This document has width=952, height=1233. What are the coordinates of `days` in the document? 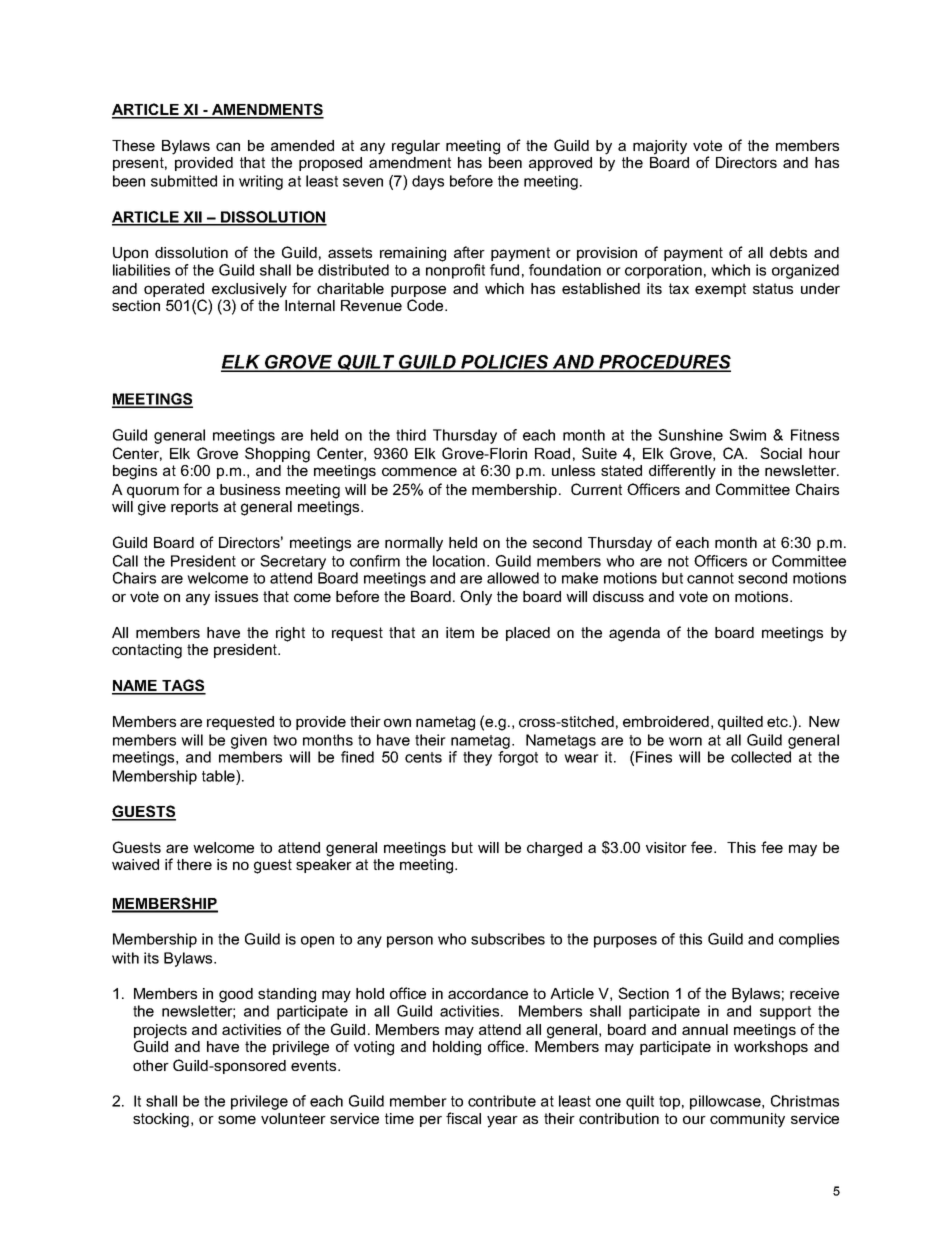 It's located at (428, 182).
